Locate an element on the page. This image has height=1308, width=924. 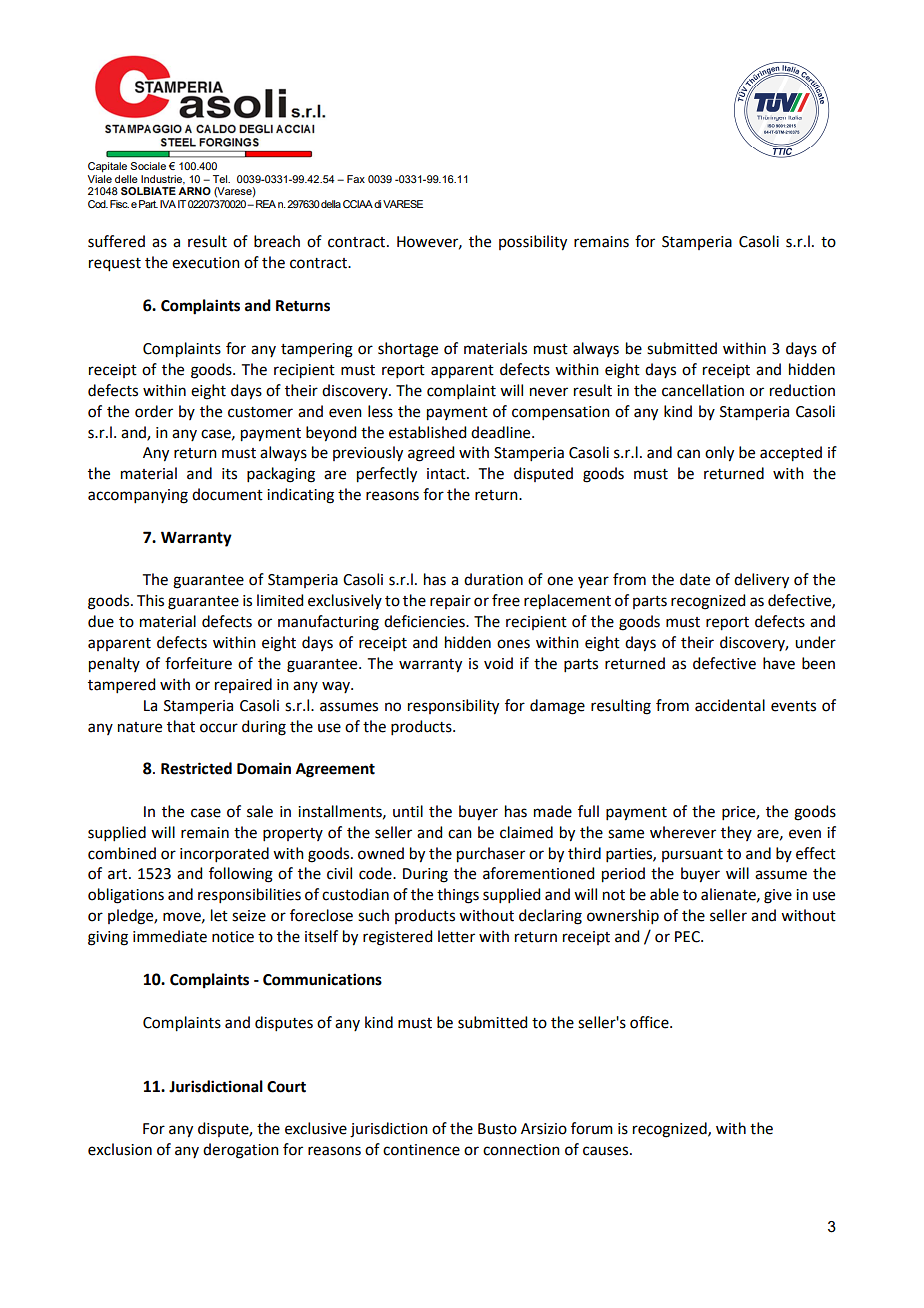
until is located at coordinates (408, 811).
